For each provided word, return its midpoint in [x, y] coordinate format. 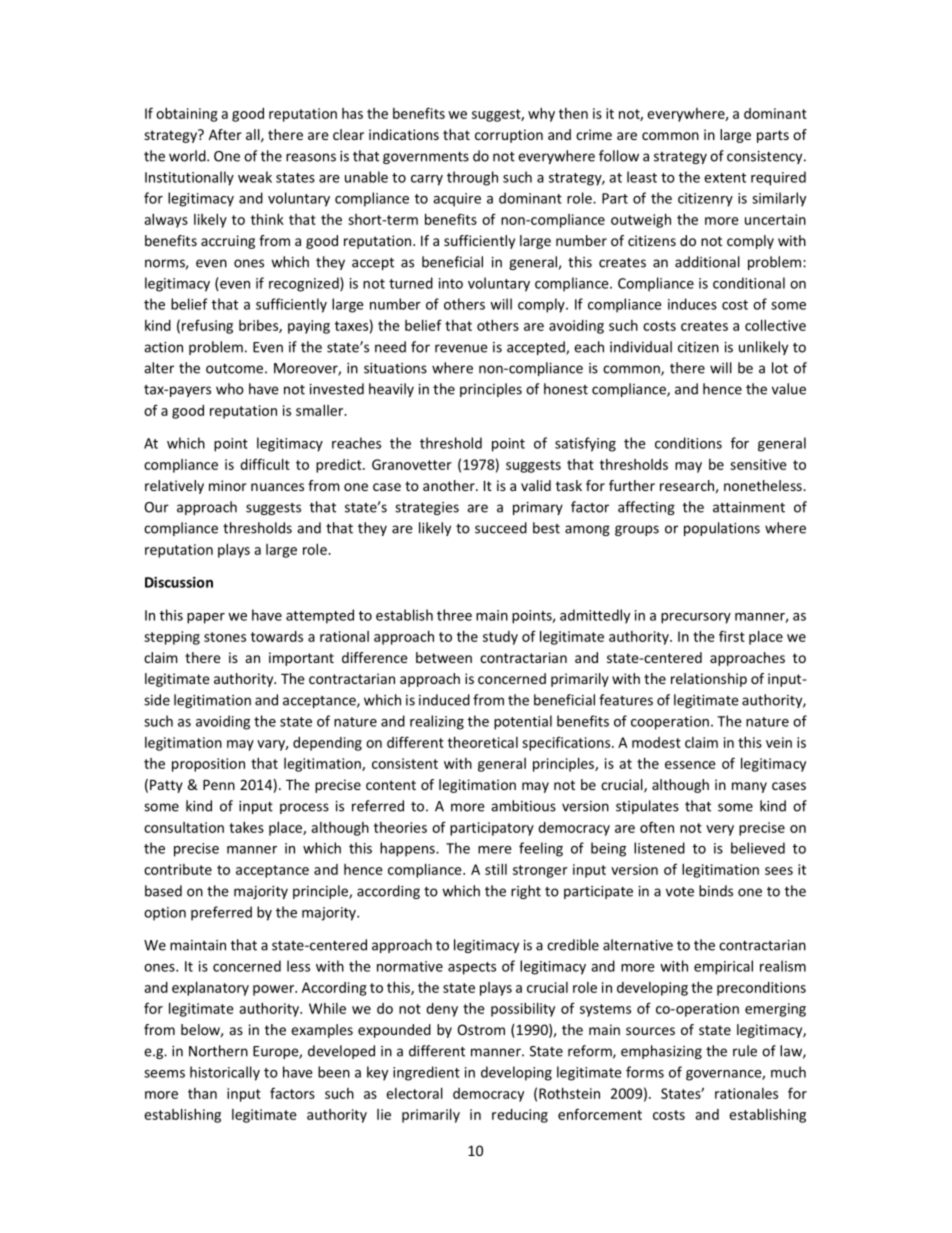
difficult [265, 464]
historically [225, 1073]
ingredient [426, 1073]
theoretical [483, 742]
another [450, 485]
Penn [219, 785]
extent [725, 178]
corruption [509, 136]
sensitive [758, 464]
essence [690, 765]
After [225, 134]
